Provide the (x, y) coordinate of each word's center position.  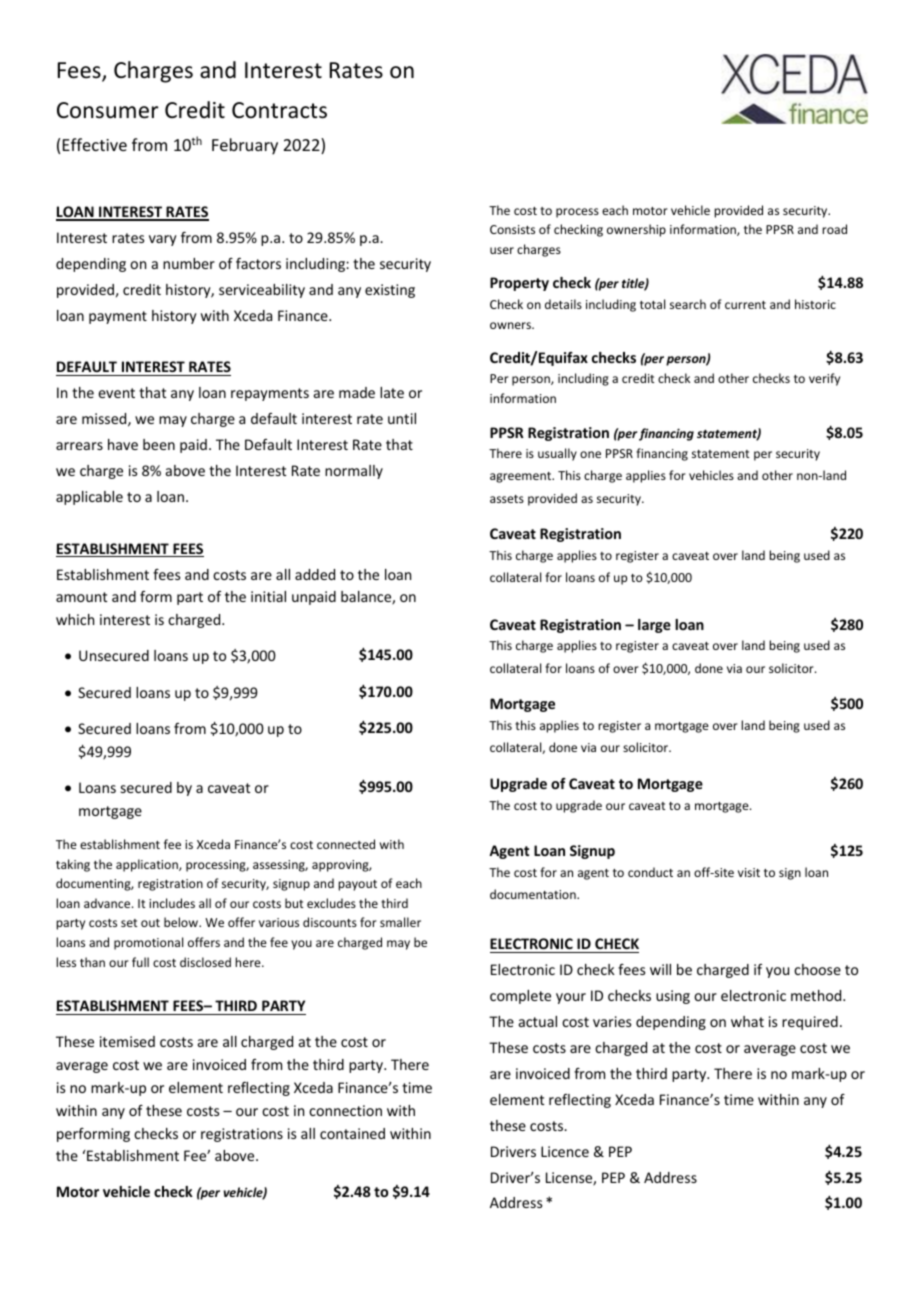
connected (346, 844)
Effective (95, 144)
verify (824, 379)
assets (507, 499)
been (159, 444)
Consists (512, 229)
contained (352, 1133)
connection (345, 1110)
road (834, 229)
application (148, 865)
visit (749, 872)
